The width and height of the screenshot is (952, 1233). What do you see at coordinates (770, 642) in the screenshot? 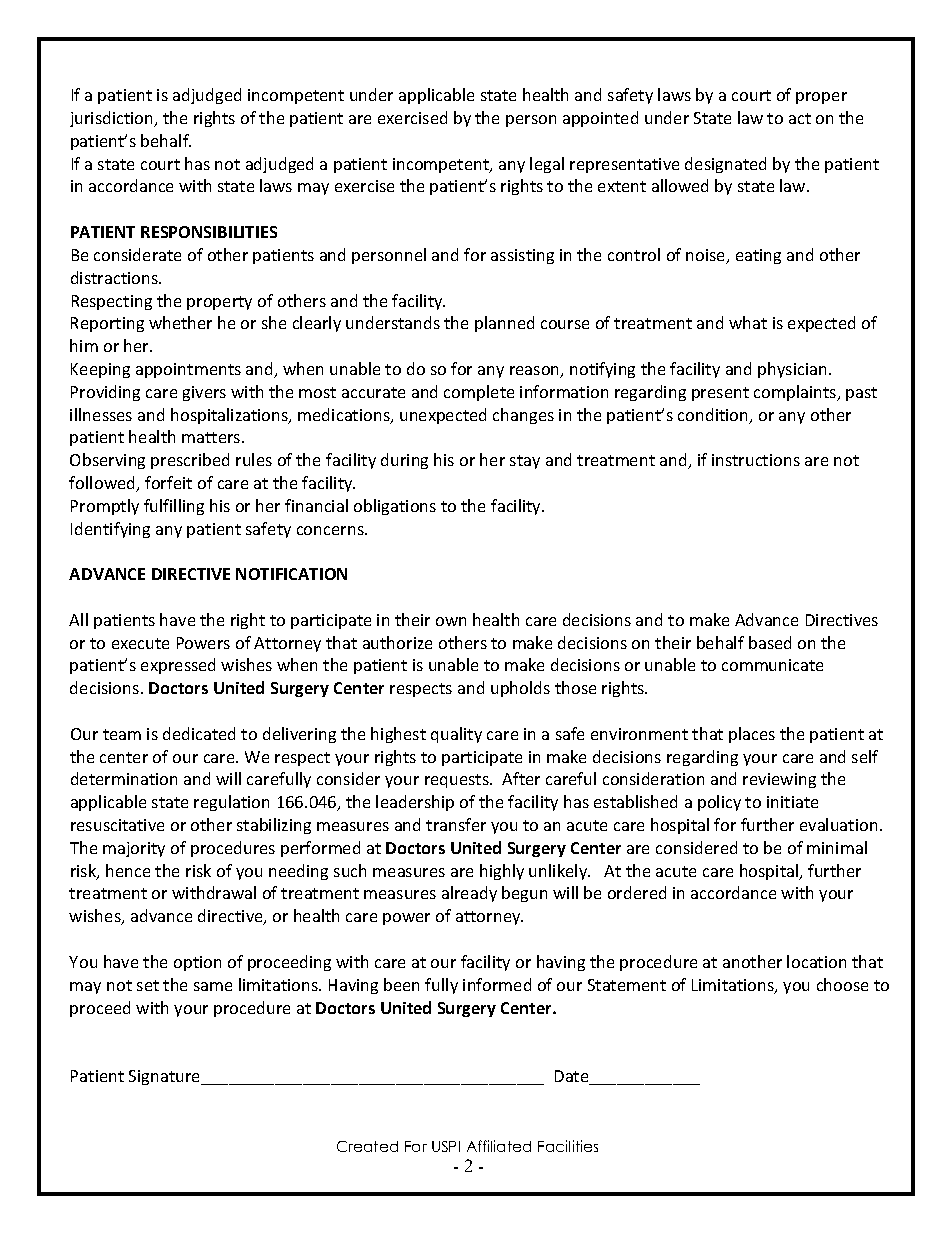
I see `based` at bounding box center [770, 642].
